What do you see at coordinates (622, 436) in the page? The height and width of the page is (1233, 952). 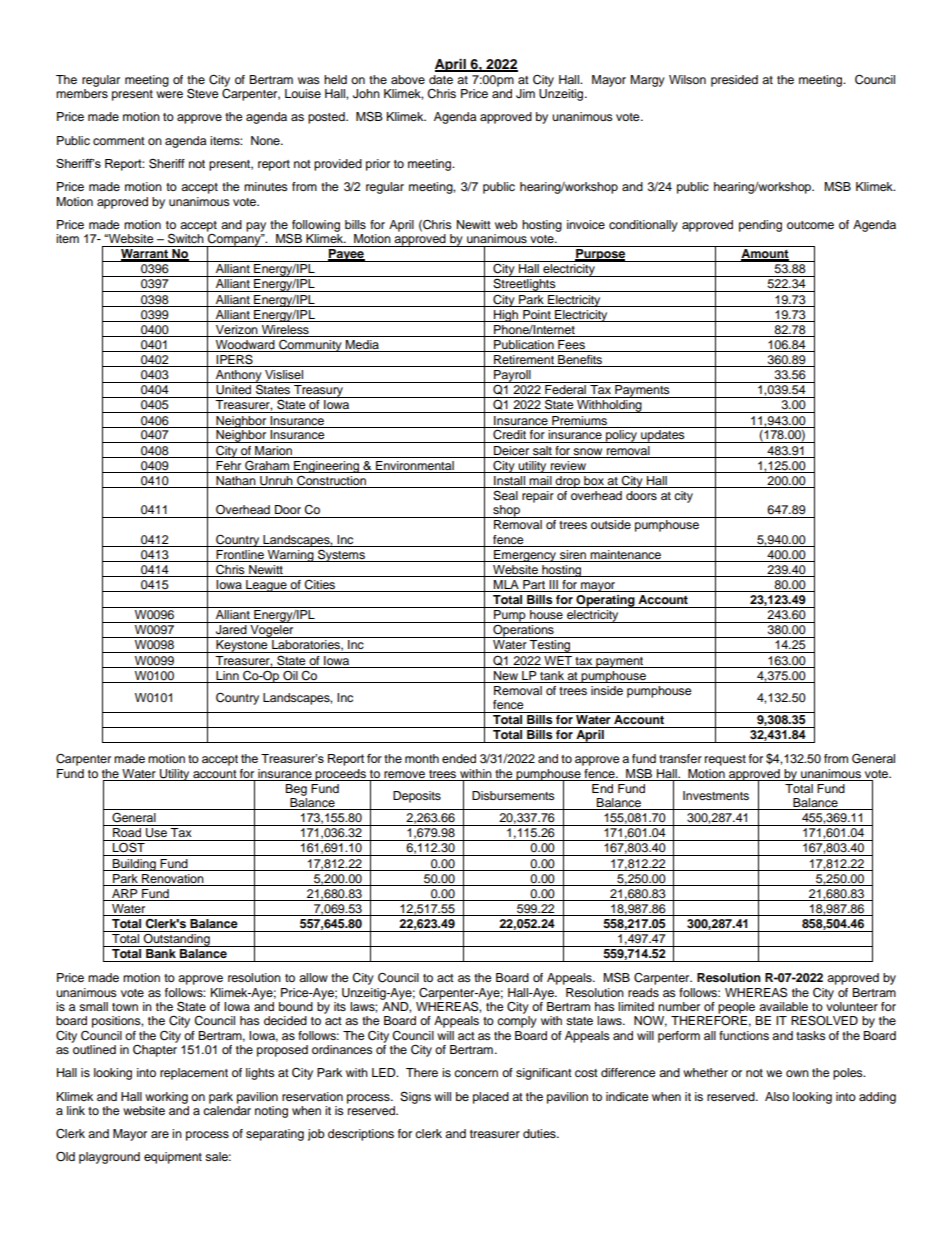 I see `policy` at bounding box center [622, 436].
